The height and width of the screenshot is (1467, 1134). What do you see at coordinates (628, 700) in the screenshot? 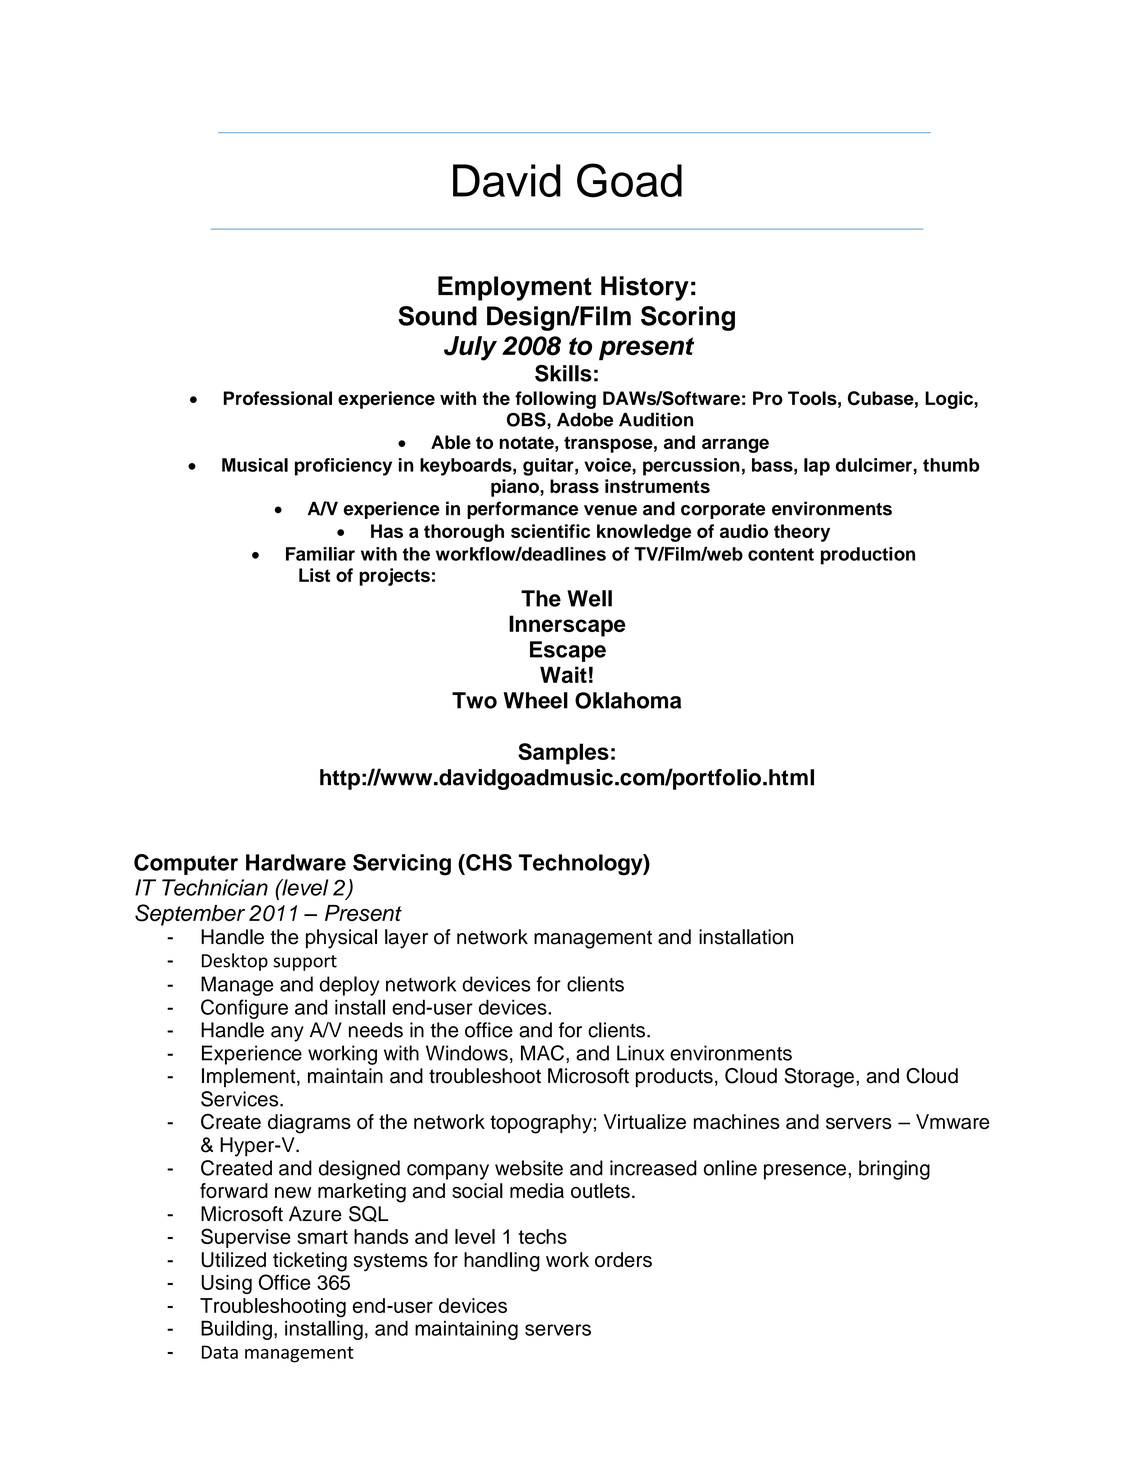
I see `Oklahoma` at bounding box center [628, 700].
